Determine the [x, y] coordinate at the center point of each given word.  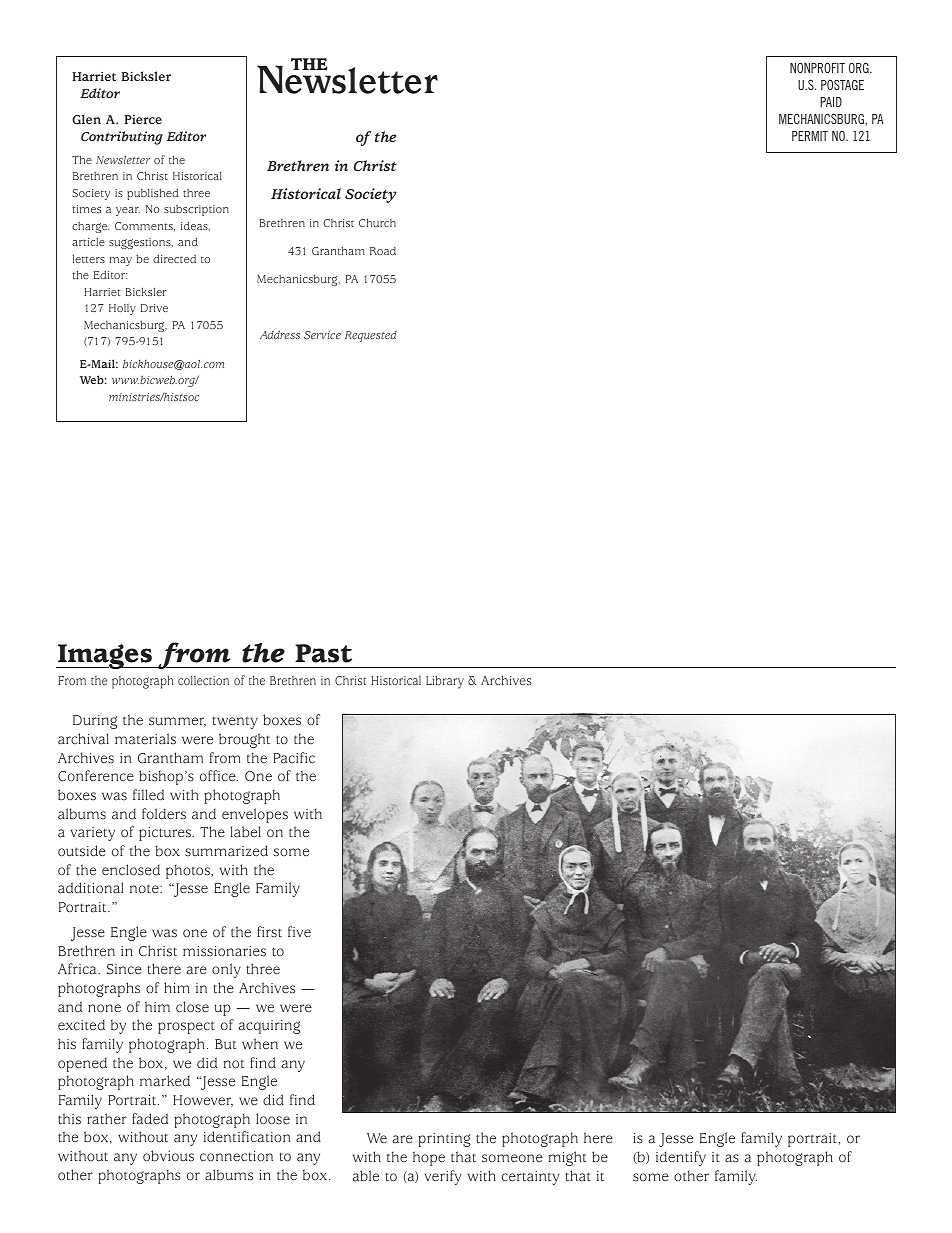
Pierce [143, 119]
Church [377, 222]
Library [445, 682]
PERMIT [810, 136]
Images [105, 656]
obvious [168, 1156]
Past [323, 653]
